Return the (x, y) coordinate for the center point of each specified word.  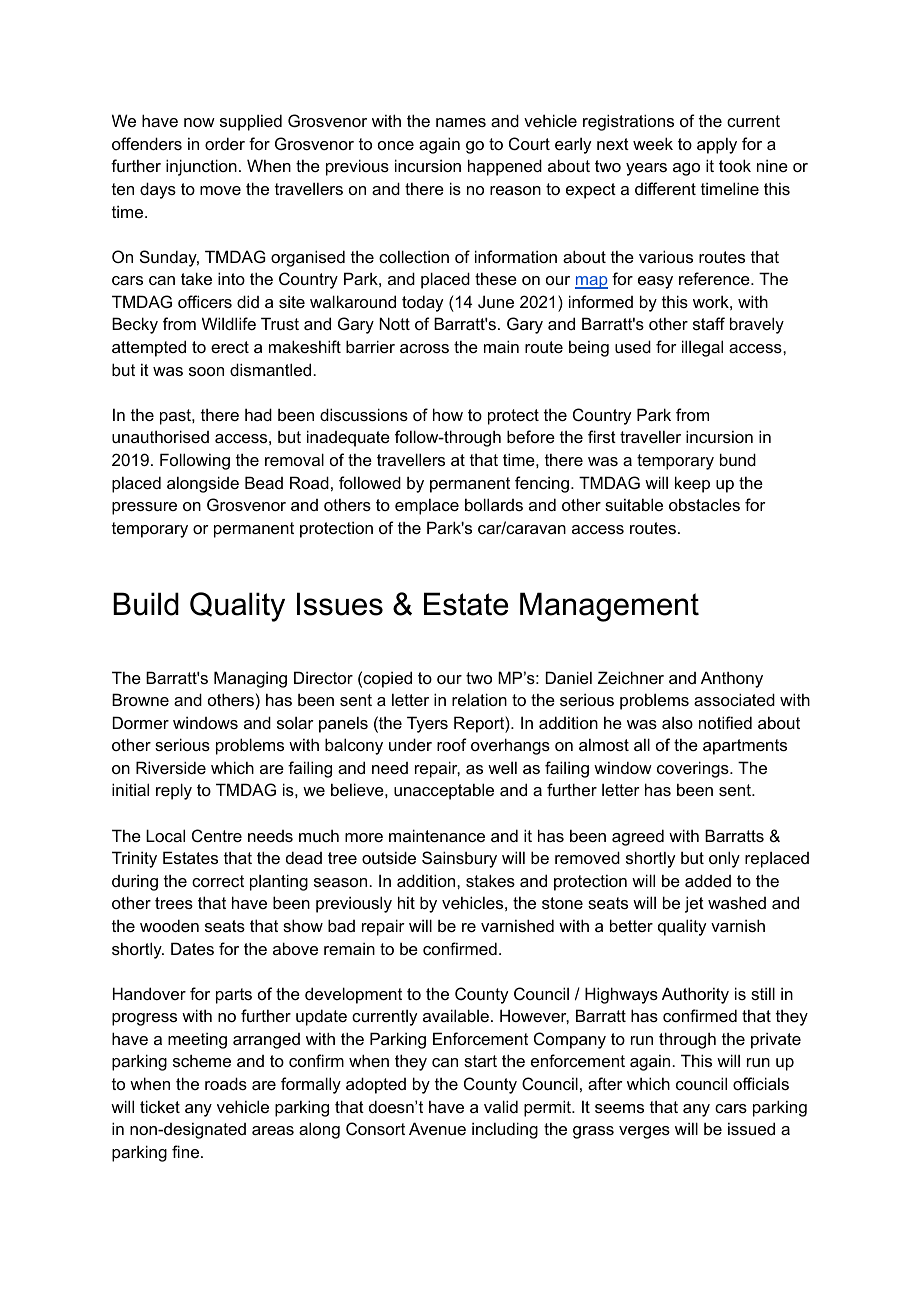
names (461, 122)
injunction (201, 167)
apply (717, 145)
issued (751, 1128)
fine (187, 1151)
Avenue (437, 1128)
